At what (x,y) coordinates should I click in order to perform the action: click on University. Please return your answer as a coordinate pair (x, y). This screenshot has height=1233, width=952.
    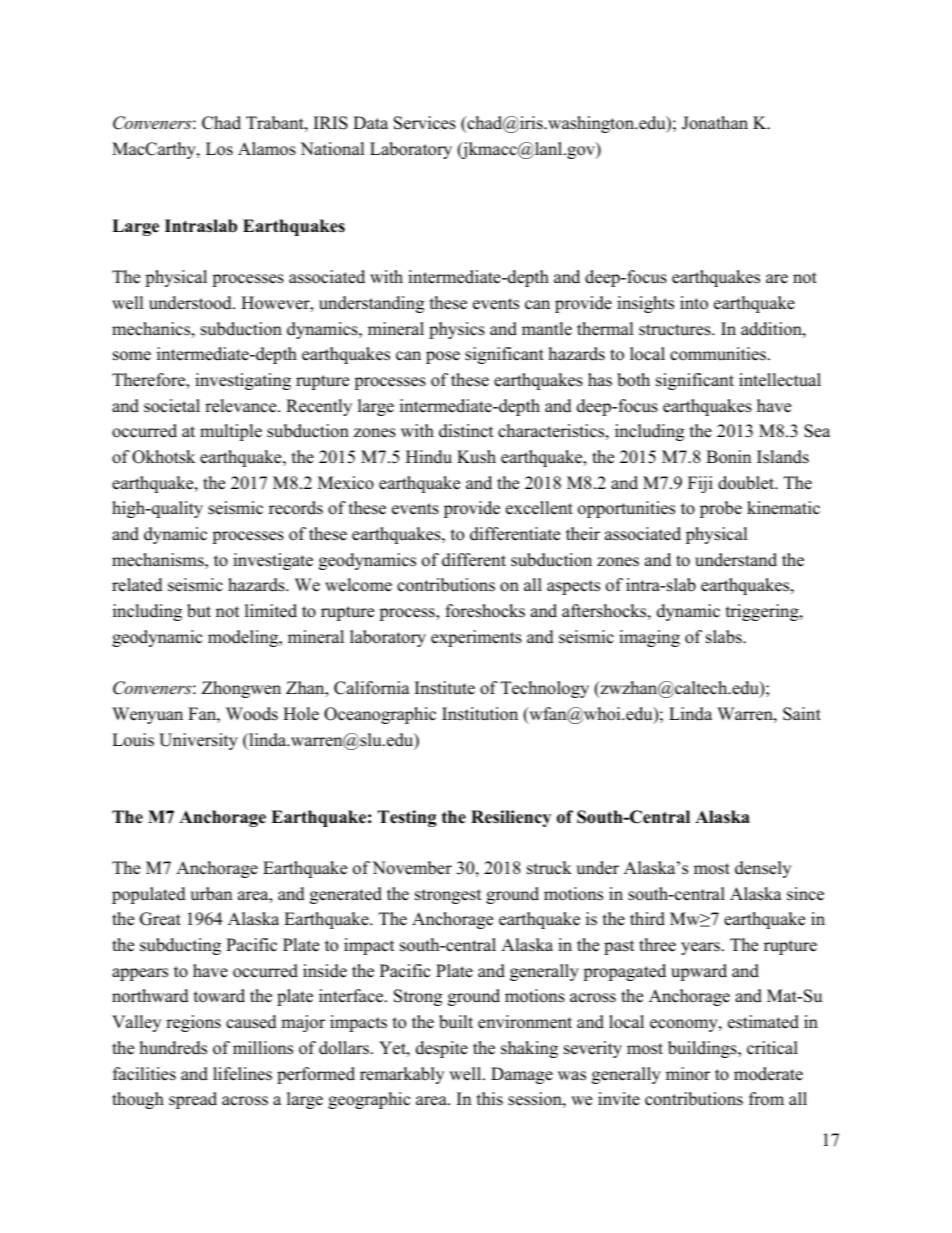
    Looking at the image, I should click on (198, 741).
